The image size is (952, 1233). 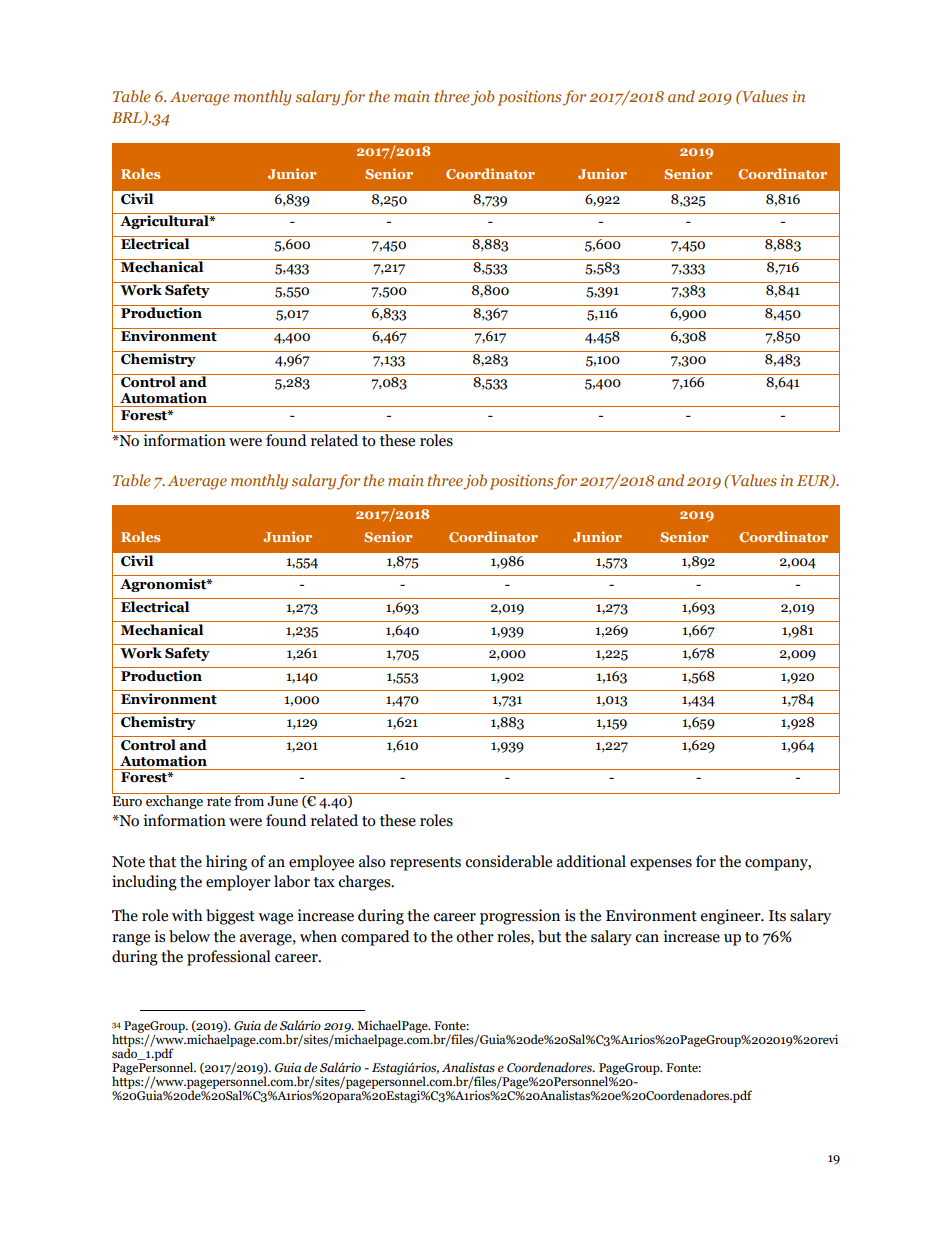 What do you see at coordinates (249, 800) in the page?
I see `from` at bounding box center [249, 800].
